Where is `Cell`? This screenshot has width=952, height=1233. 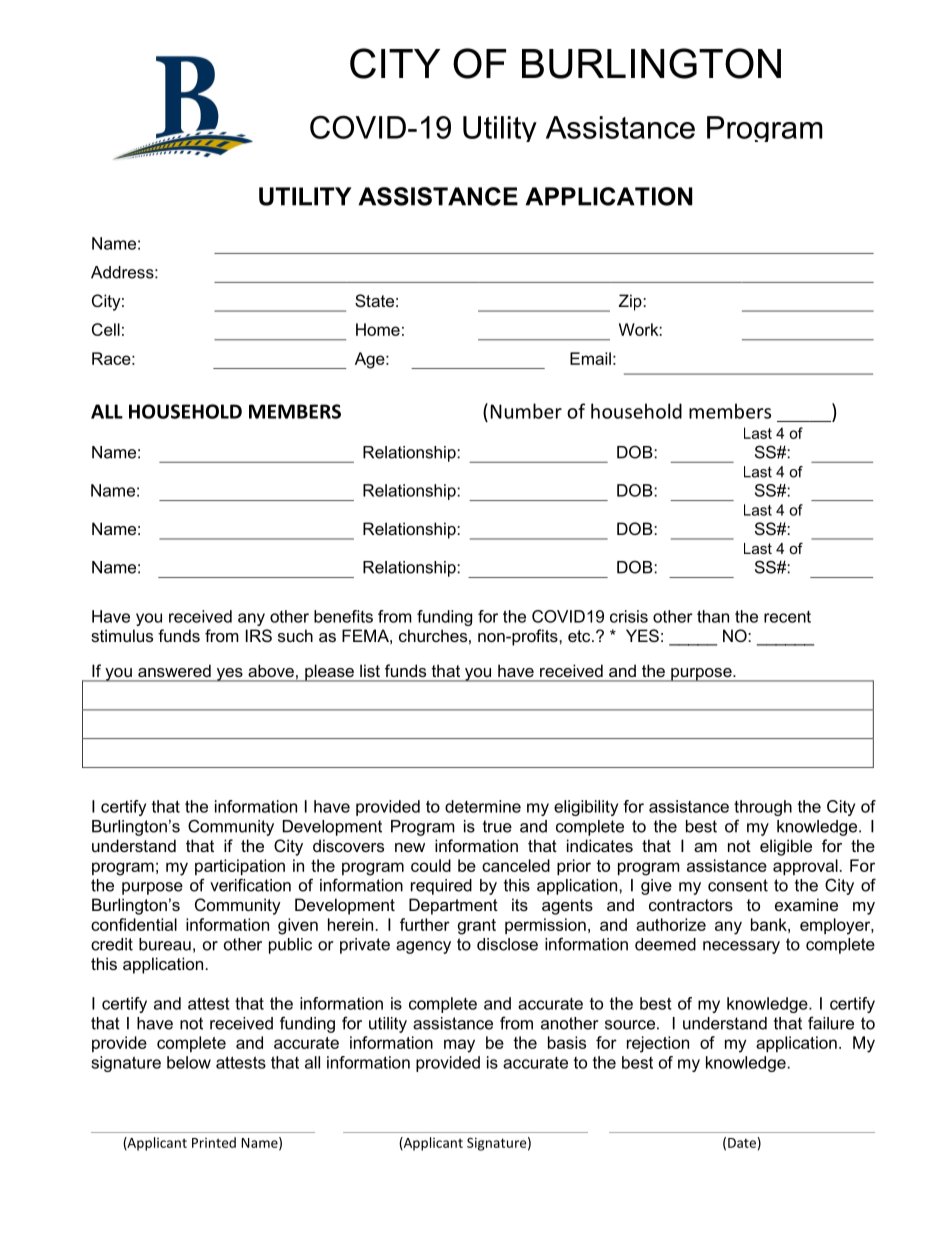 Cell is located at coordinates (106, 329).
